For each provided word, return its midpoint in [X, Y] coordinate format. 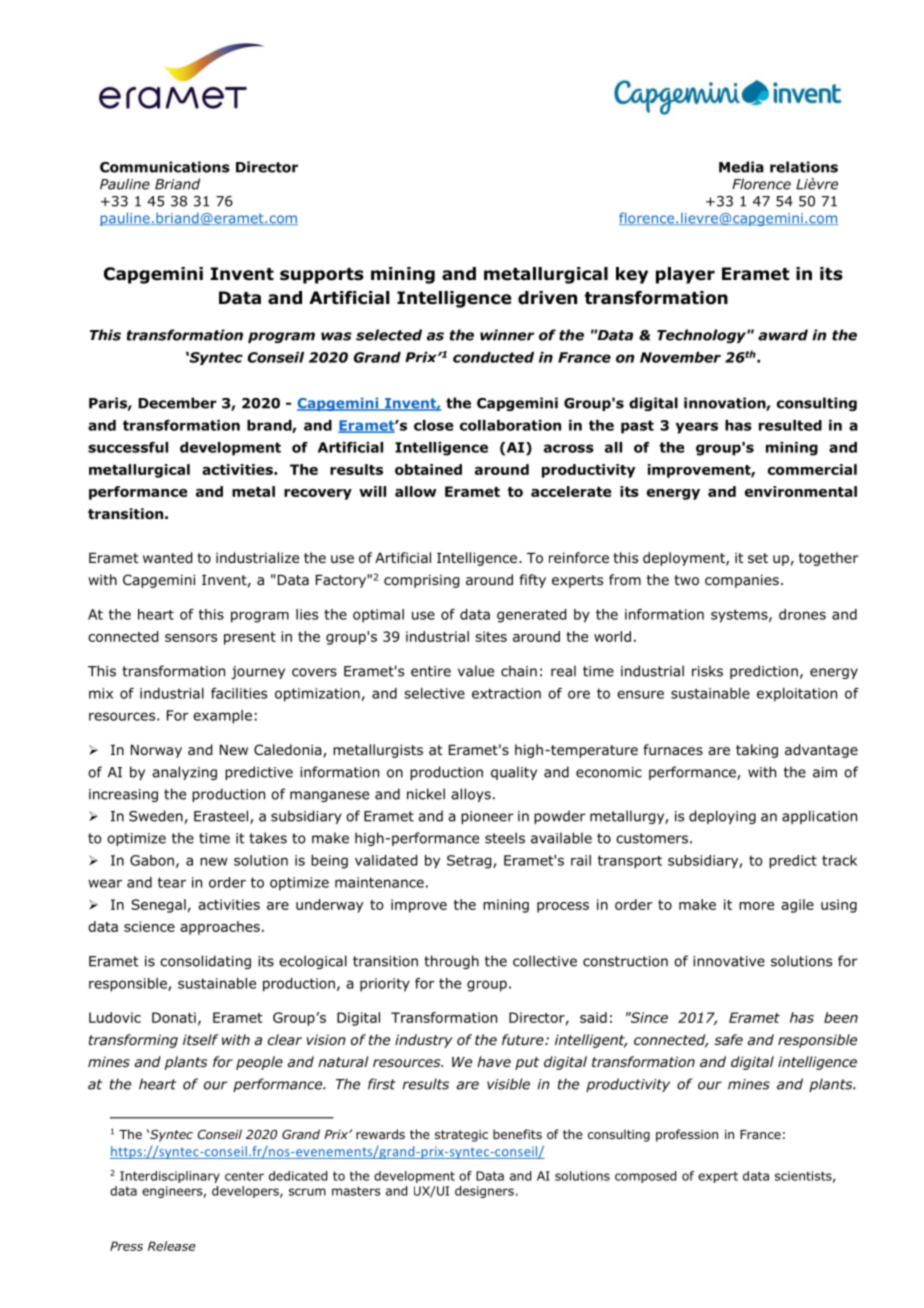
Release [172, 1246]
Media [741, 167]
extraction [506, 693]
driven [547, 298]
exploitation [797, 695]
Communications [165, 167]
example [222, 717]
